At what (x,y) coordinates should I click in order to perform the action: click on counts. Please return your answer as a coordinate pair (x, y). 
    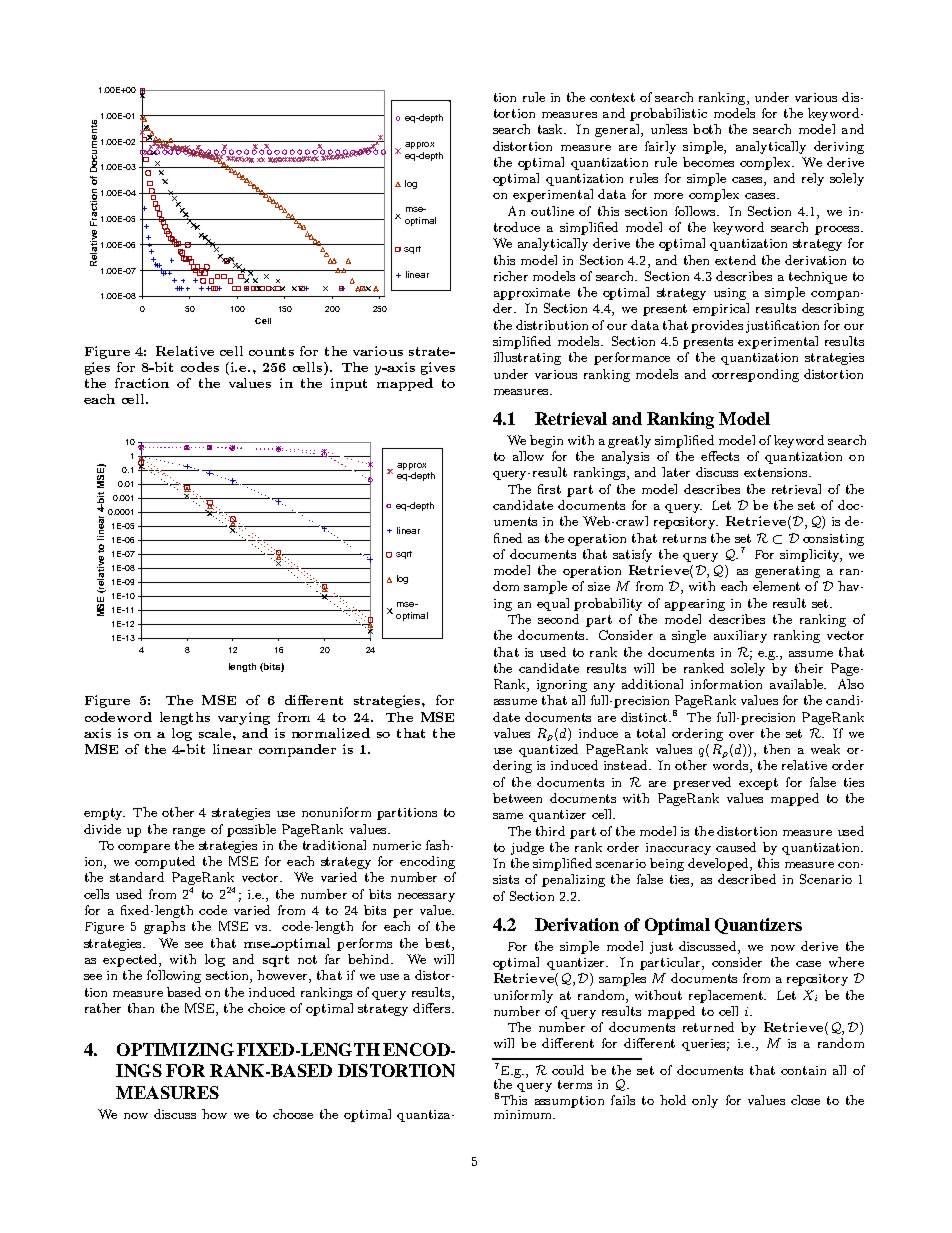
    Looking at the image, I should click on (271, 351).
